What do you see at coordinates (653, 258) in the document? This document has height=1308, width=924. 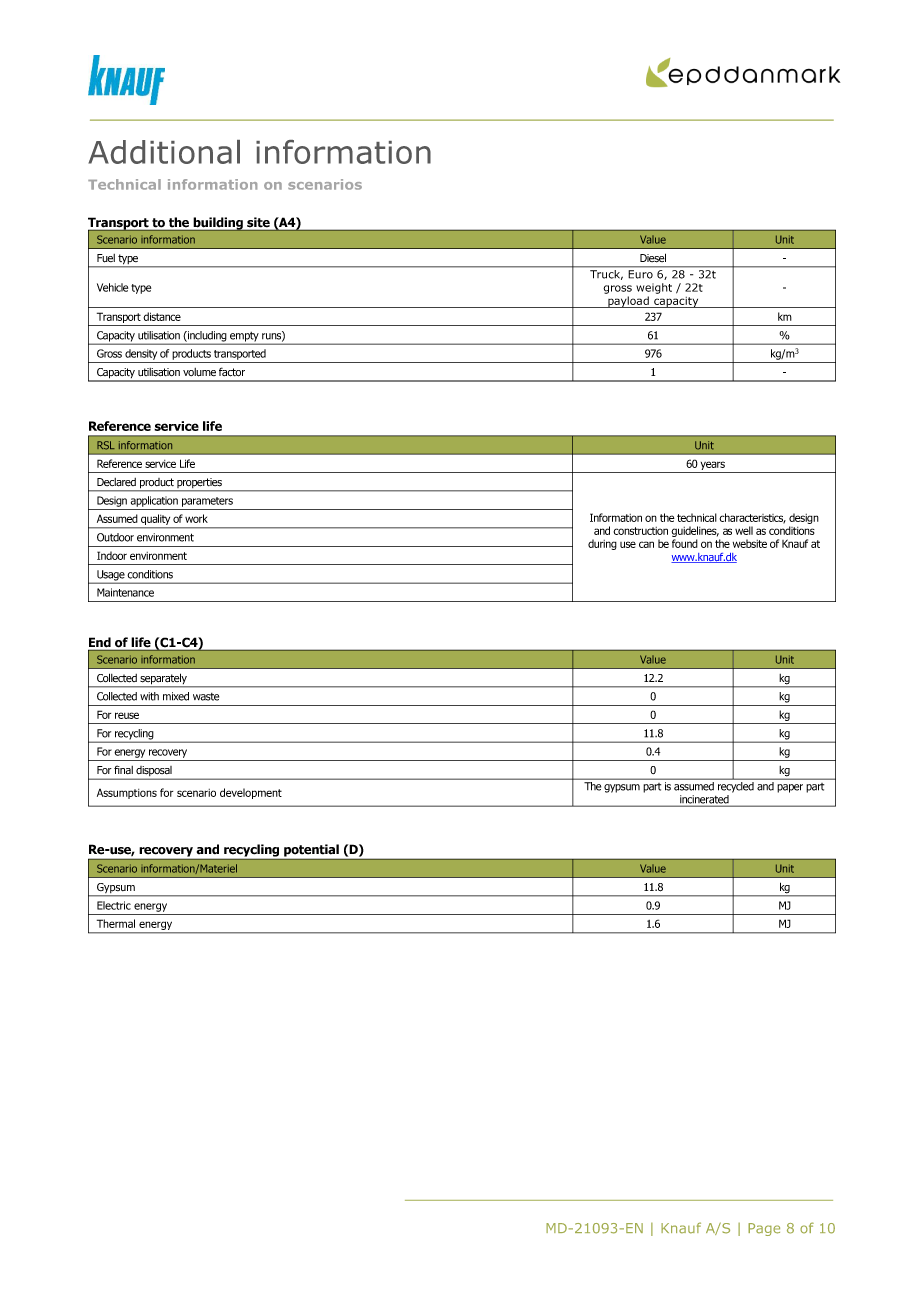 I see `Diesel` at bounding box center [653, 258].
